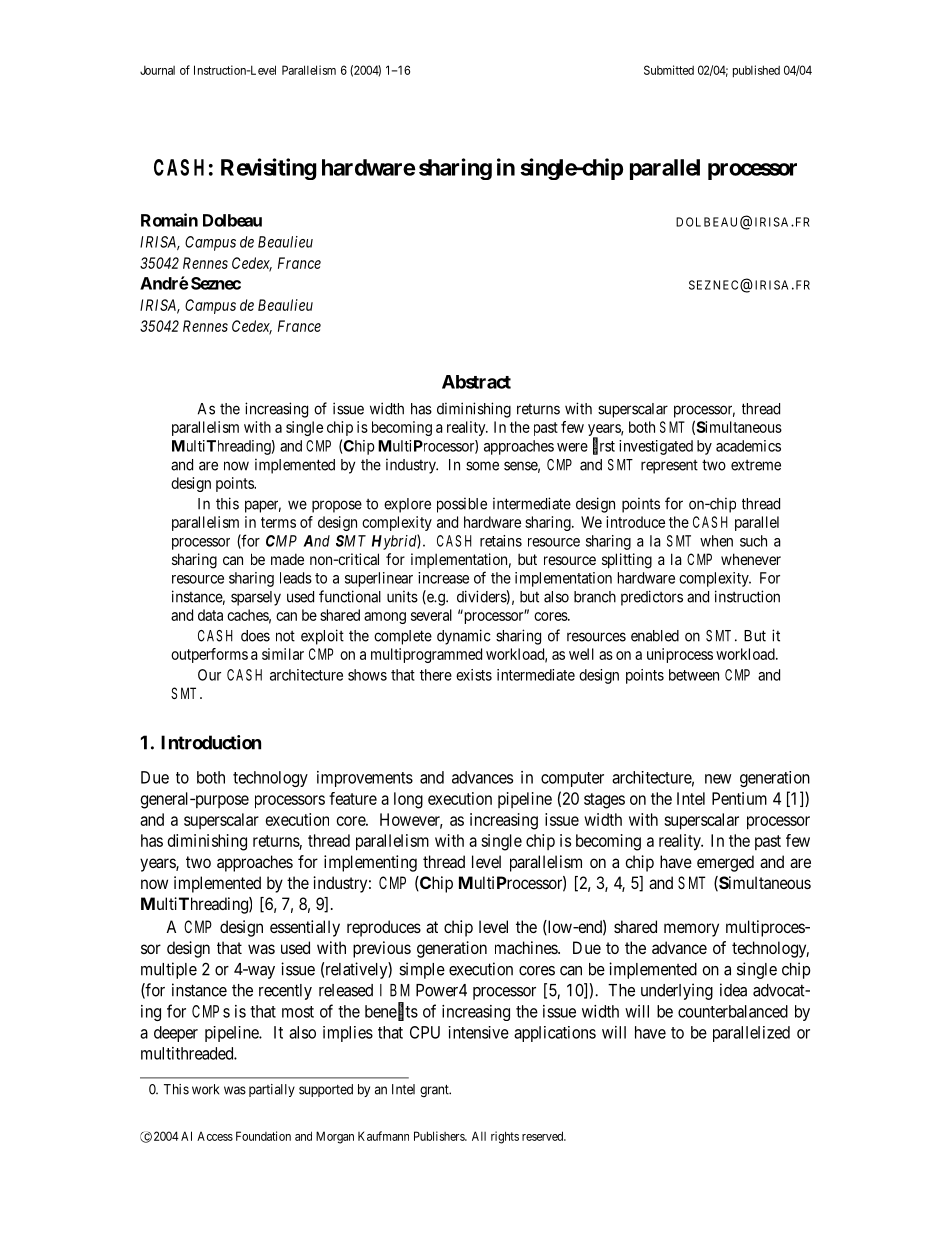 The height and width of the page is (1233, 952). I want to click on Journal, so click(157, 70).
